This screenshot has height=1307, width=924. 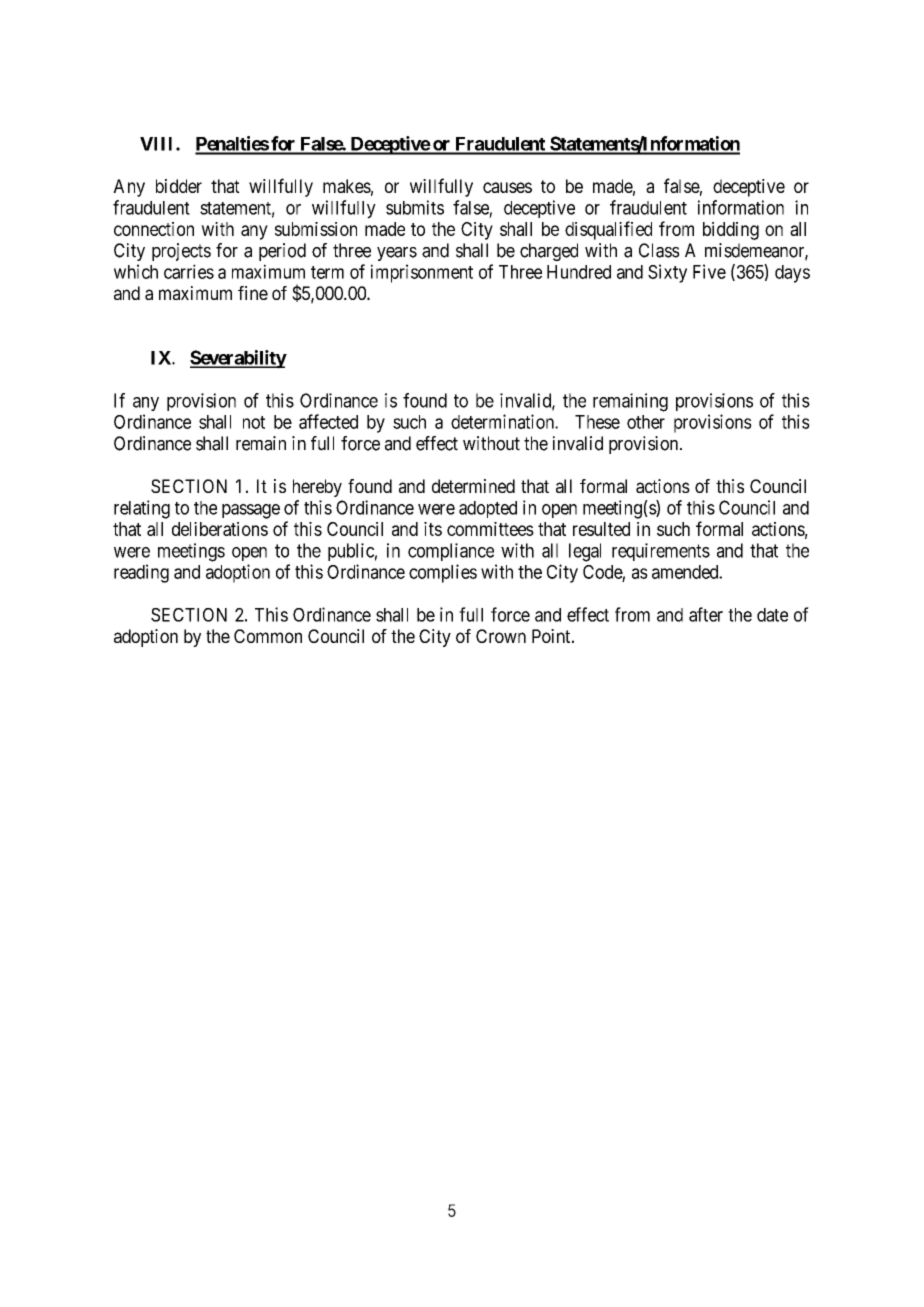 What do you see at coordinates (488, 509) in the screenshot?
I see `adopted` at bounding box center [488, 509].
